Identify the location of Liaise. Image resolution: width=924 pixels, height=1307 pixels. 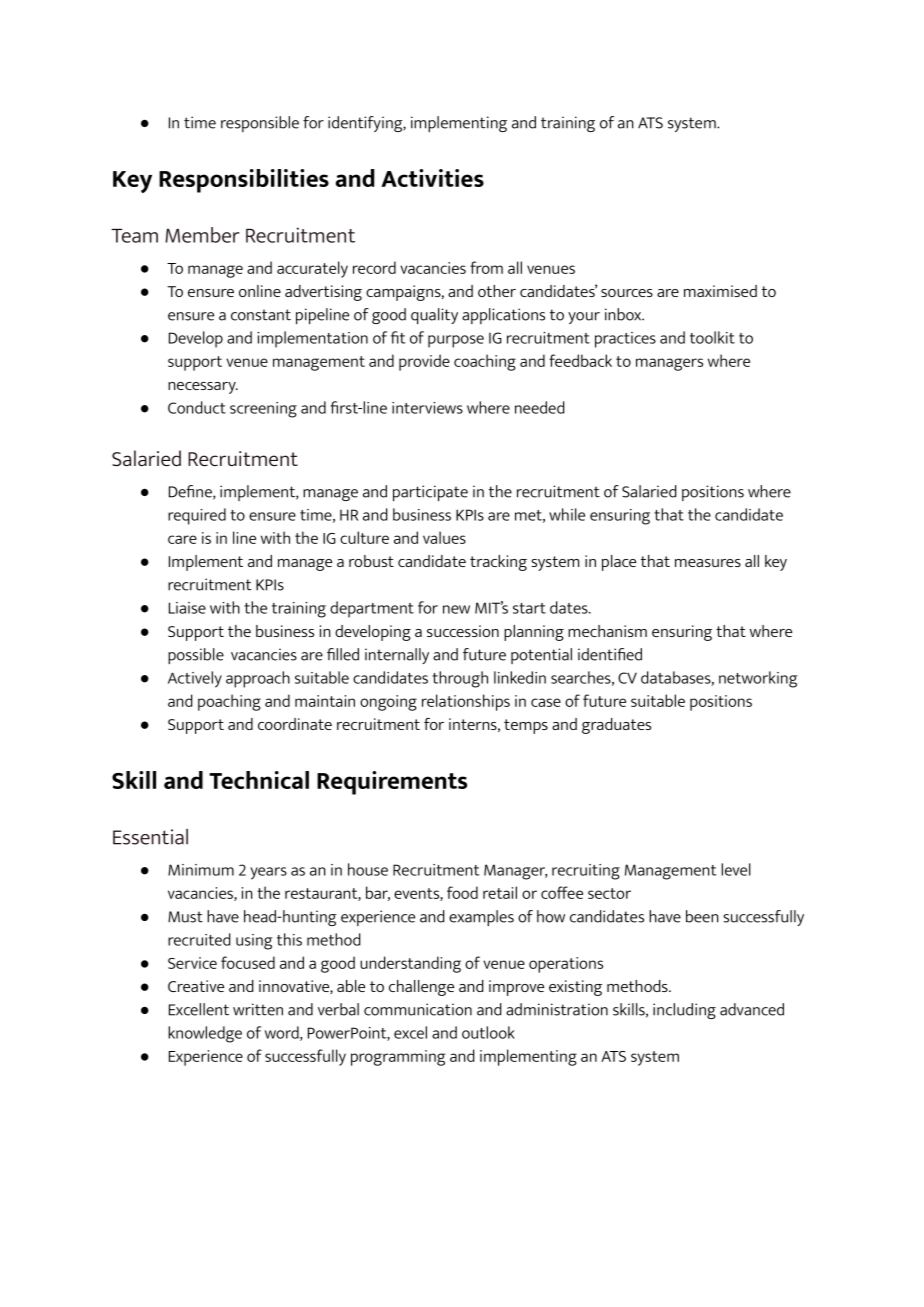
(187, 608).
